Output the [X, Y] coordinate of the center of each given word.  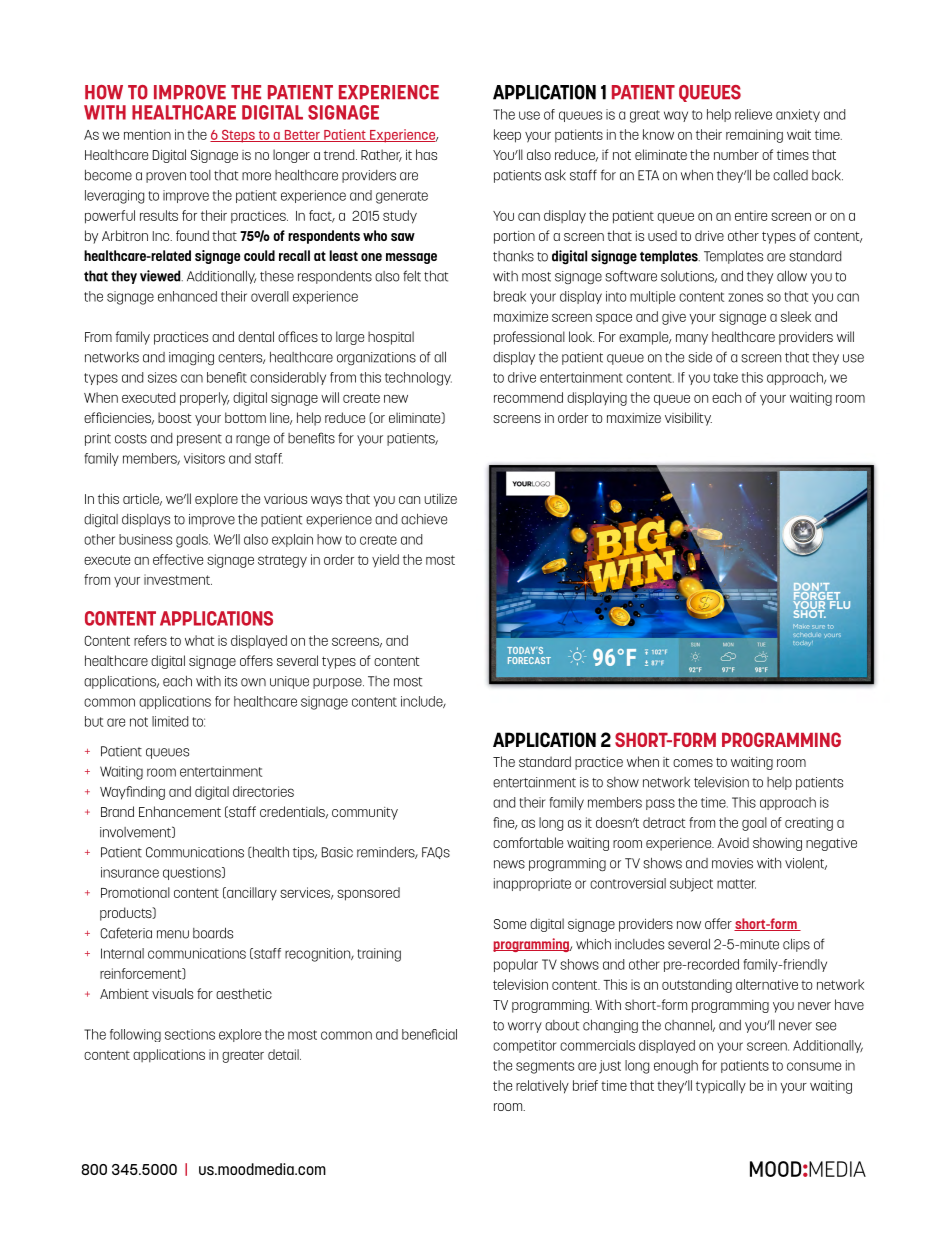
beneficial [429, 1034]
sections [190, 1034]
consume [814, 1066]
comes [693, 763]
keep [507, 136]
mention [147, 134]
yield [385, 561]
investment [178, 579]
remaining [754, 136]
